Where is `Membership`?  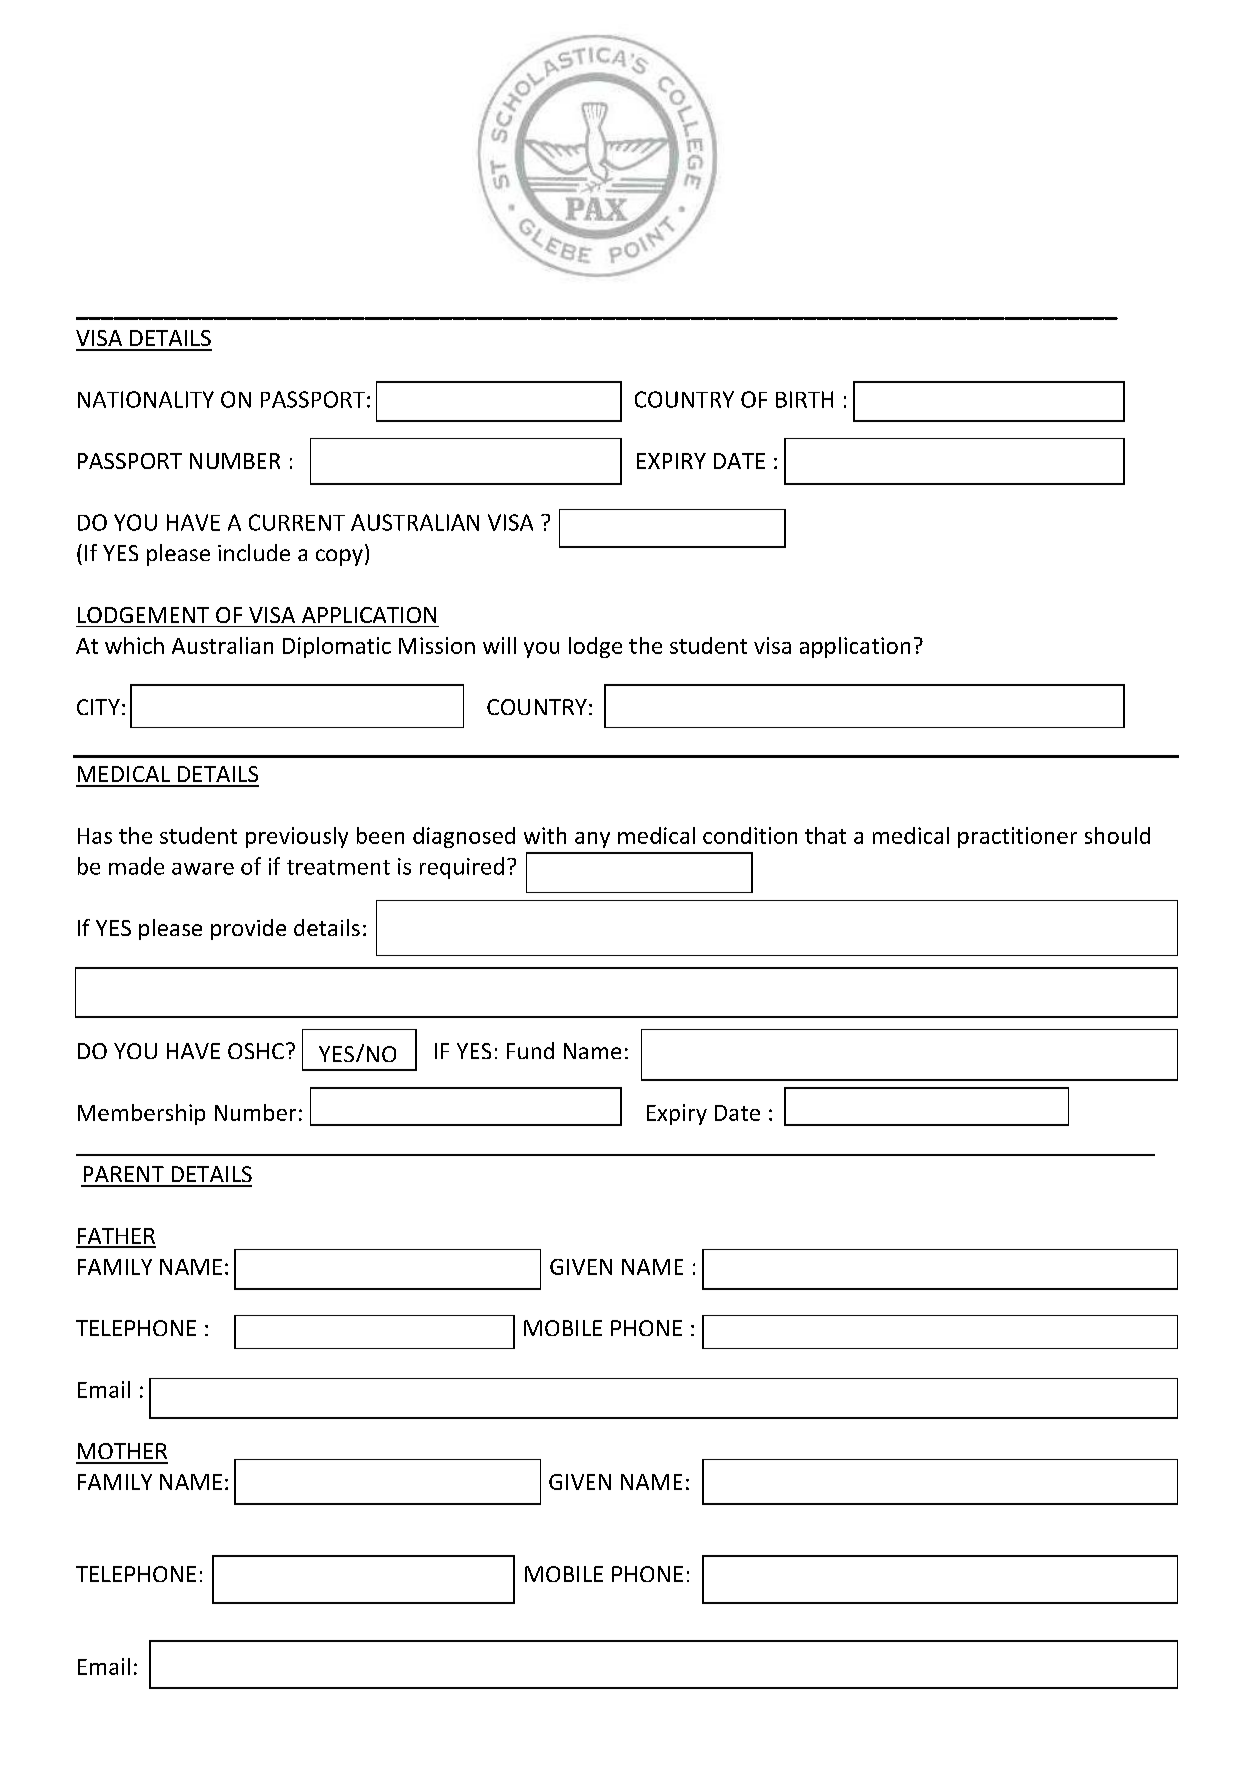
Membership is located at coordinates (141, 1114).
